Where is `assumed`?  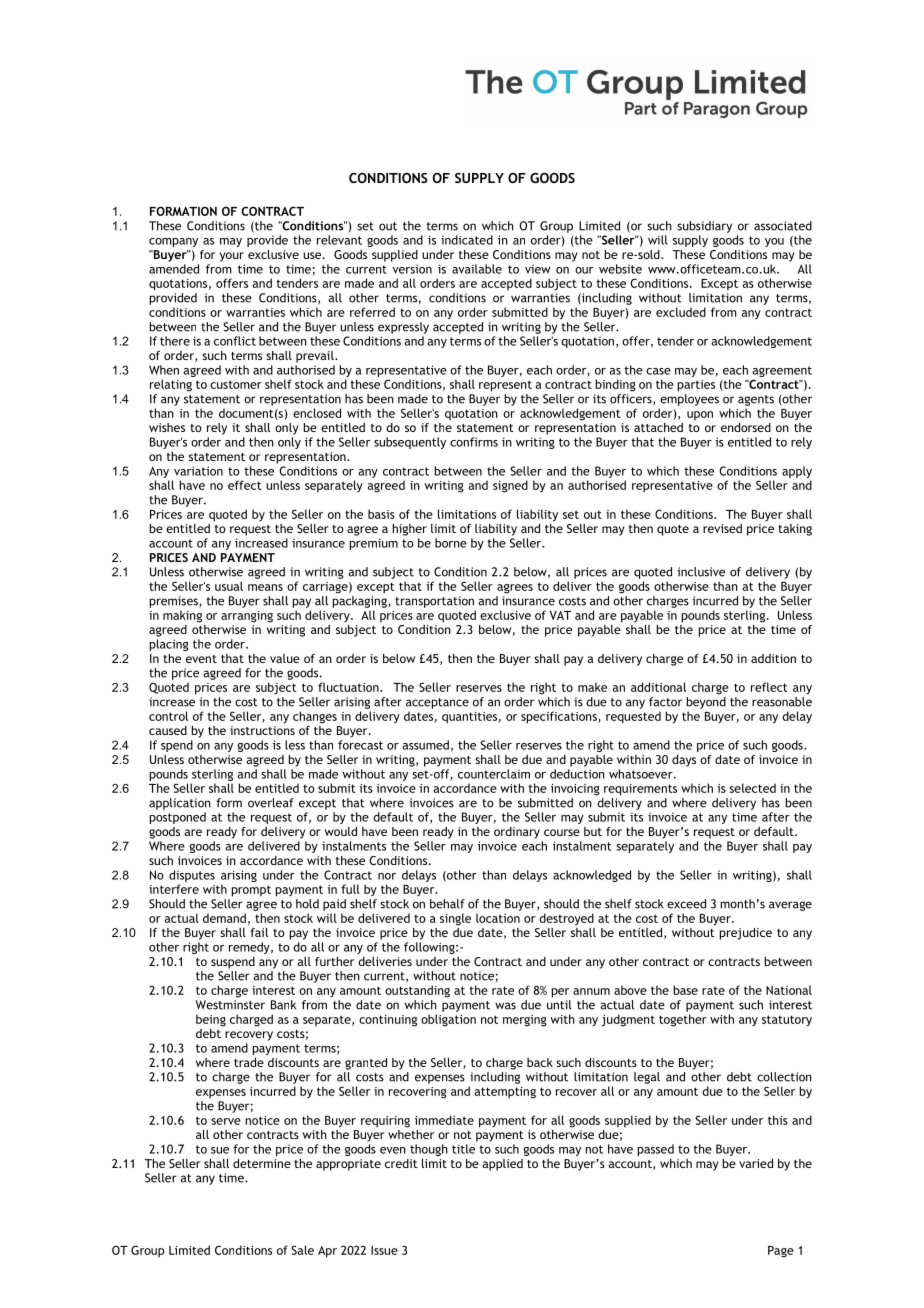 assumed is located at coordinates (425, 745).
